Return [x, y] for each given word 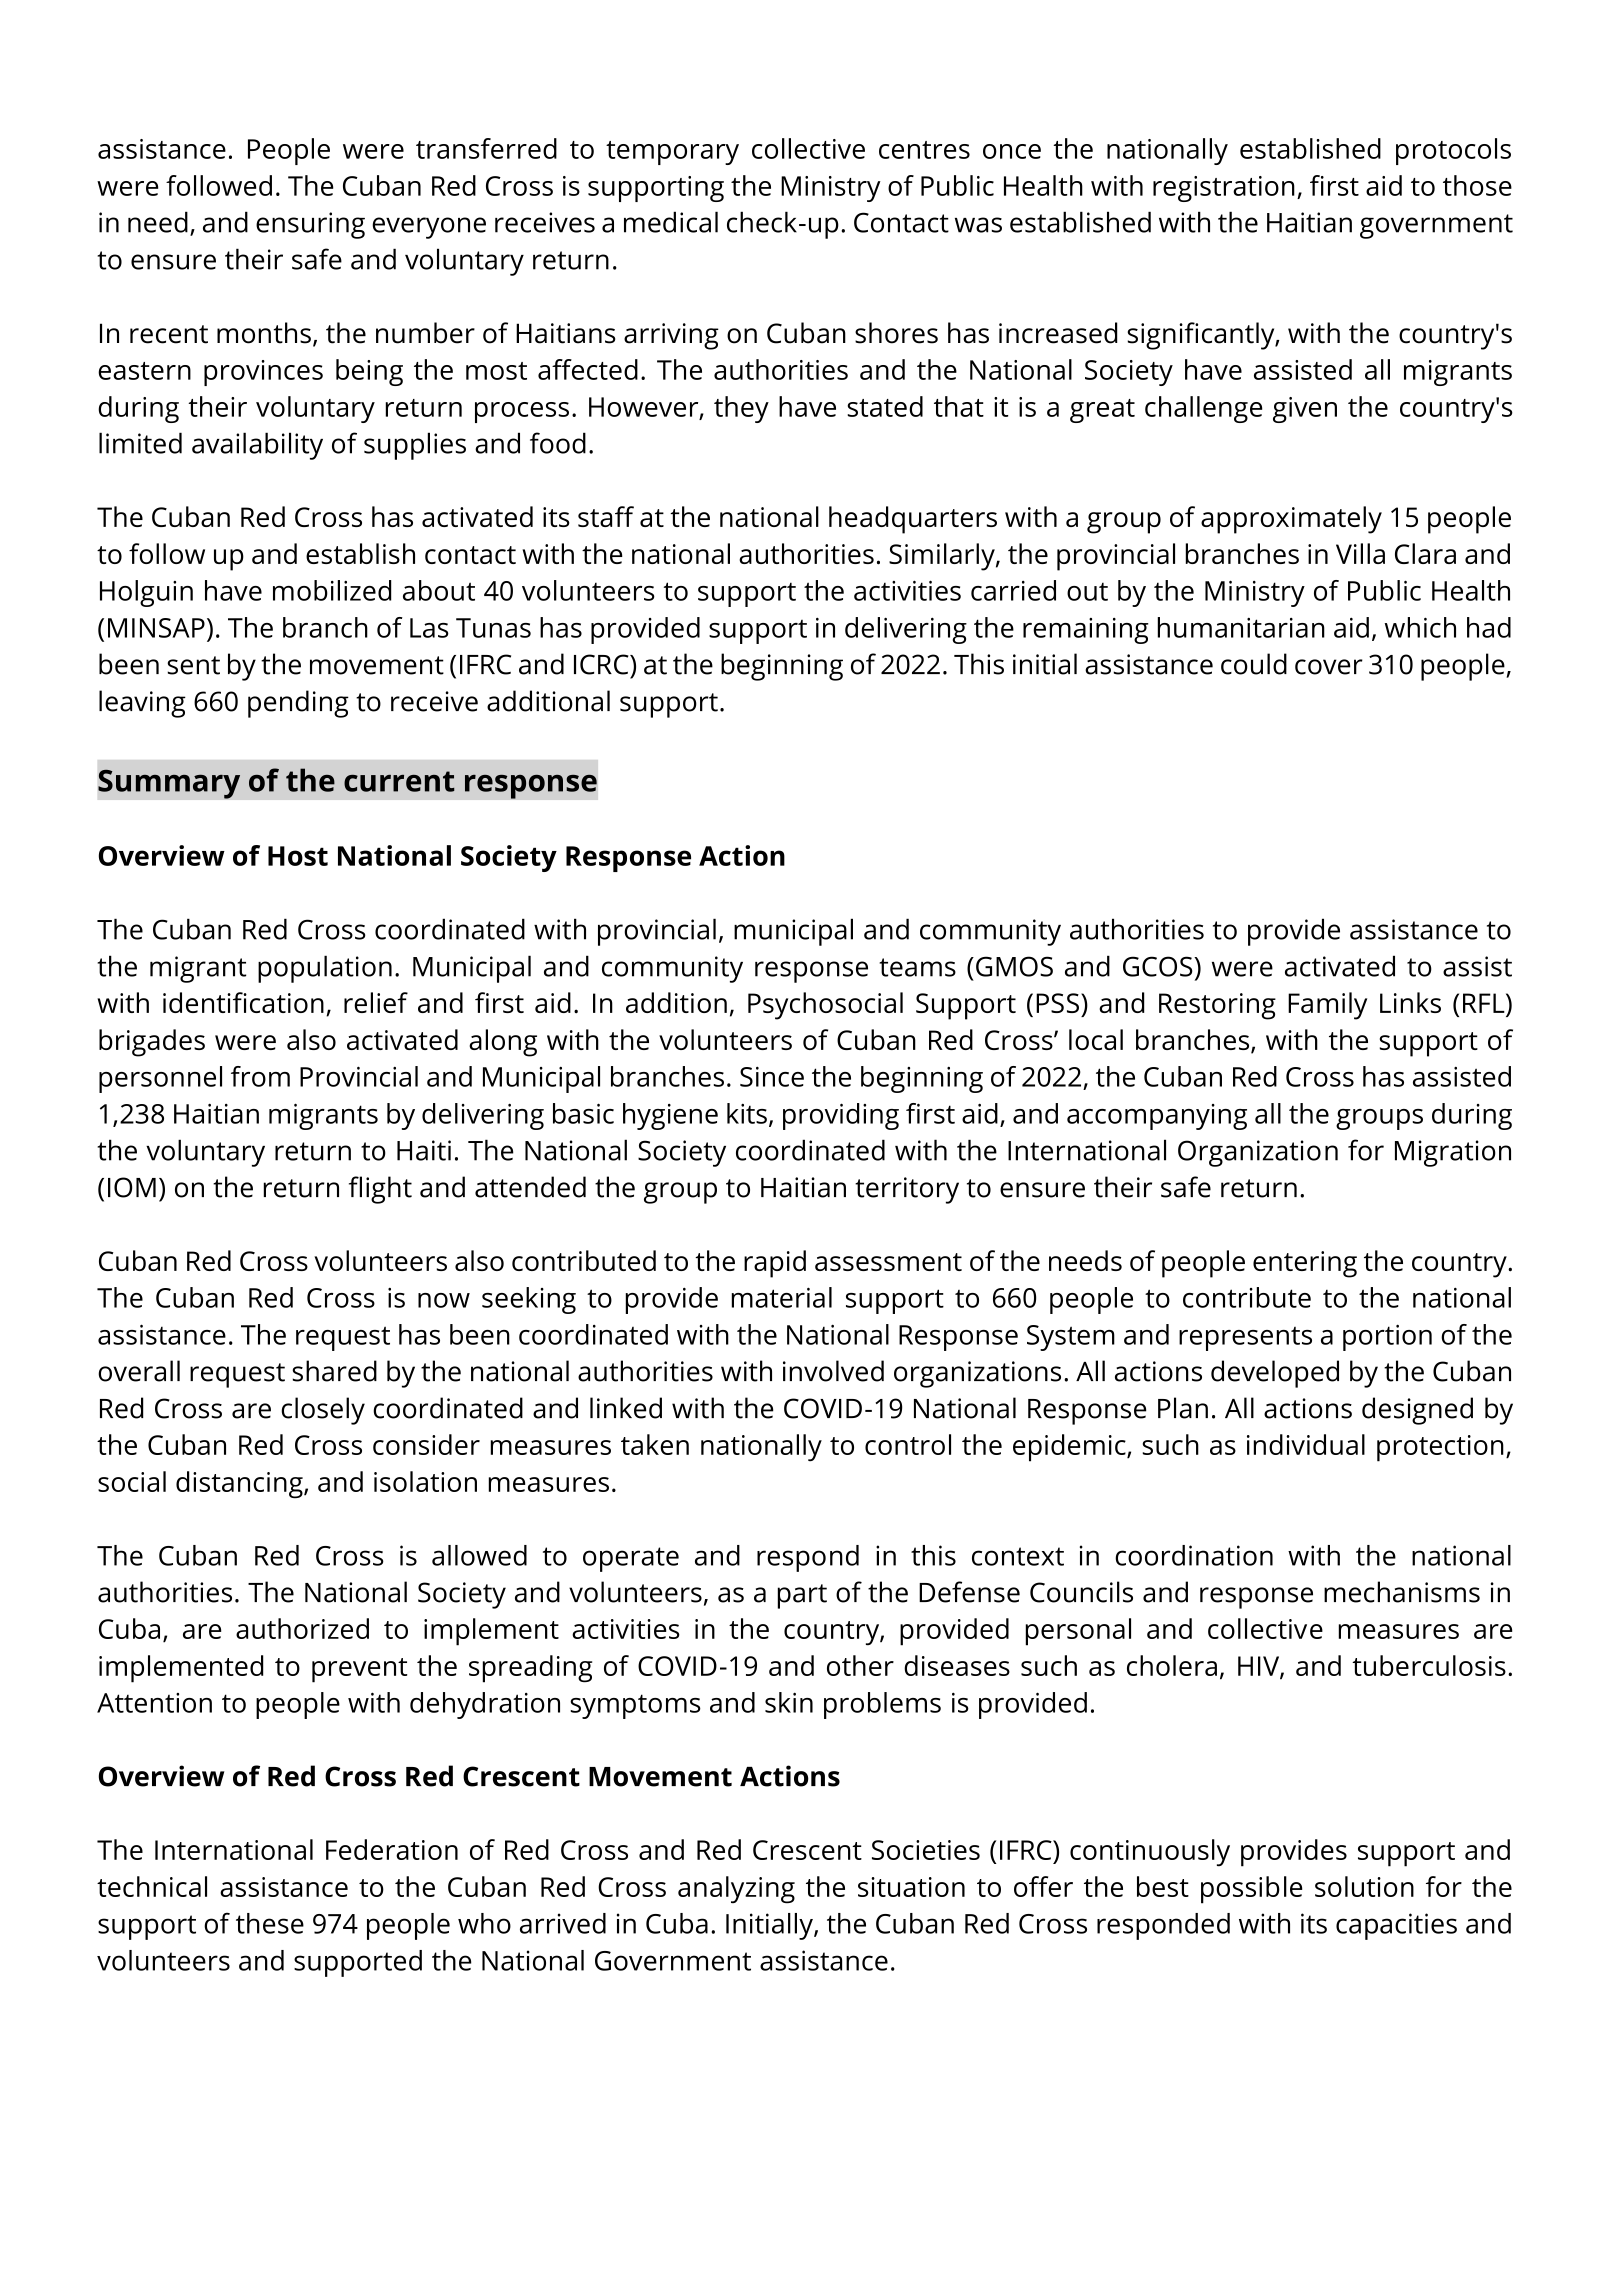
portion [1387, 1337]
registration [1224, 189]
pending [298, 704]
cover [1329, 667]
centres [924, 150]
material [782, 1297]
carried [1013, 590]
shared [334, 1371]
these [270, 1923]
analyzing [736, 1890]
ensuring [310, 225]
